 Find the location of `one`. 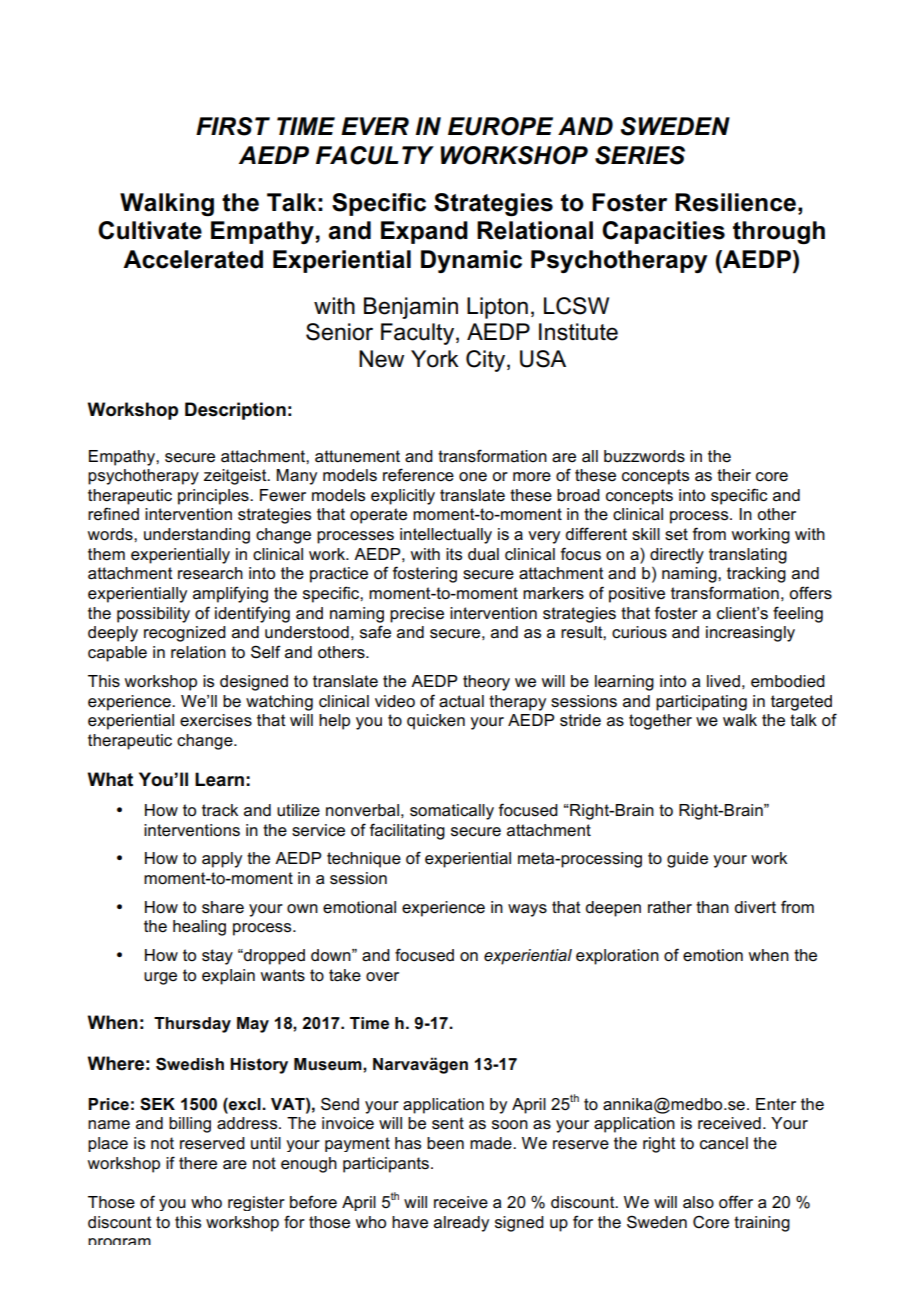

one is located at coordinates (473, 477).
